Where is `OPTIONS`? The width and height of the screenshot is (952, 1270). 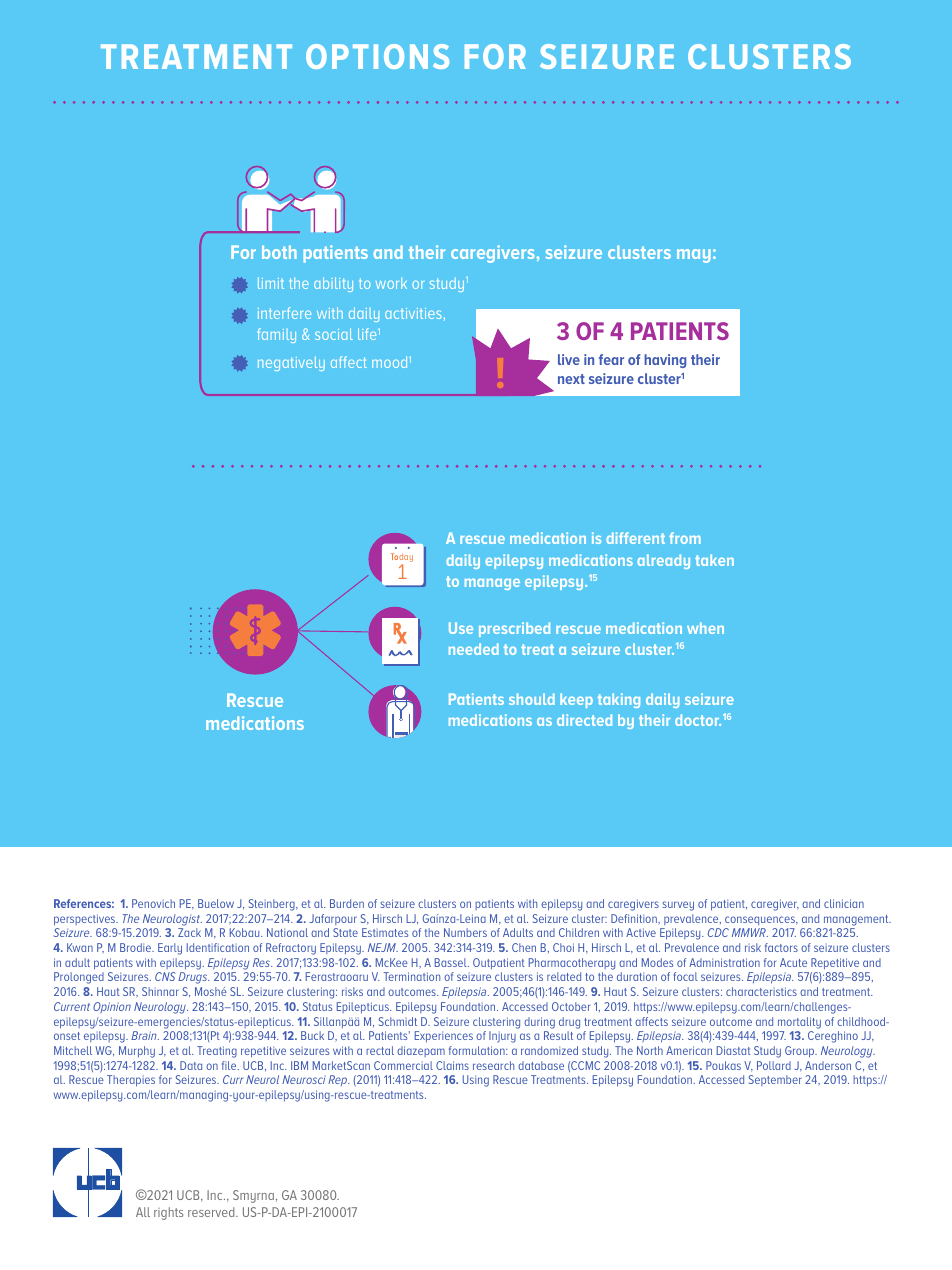
OPTIONS is located at coordinates (377, 56).
